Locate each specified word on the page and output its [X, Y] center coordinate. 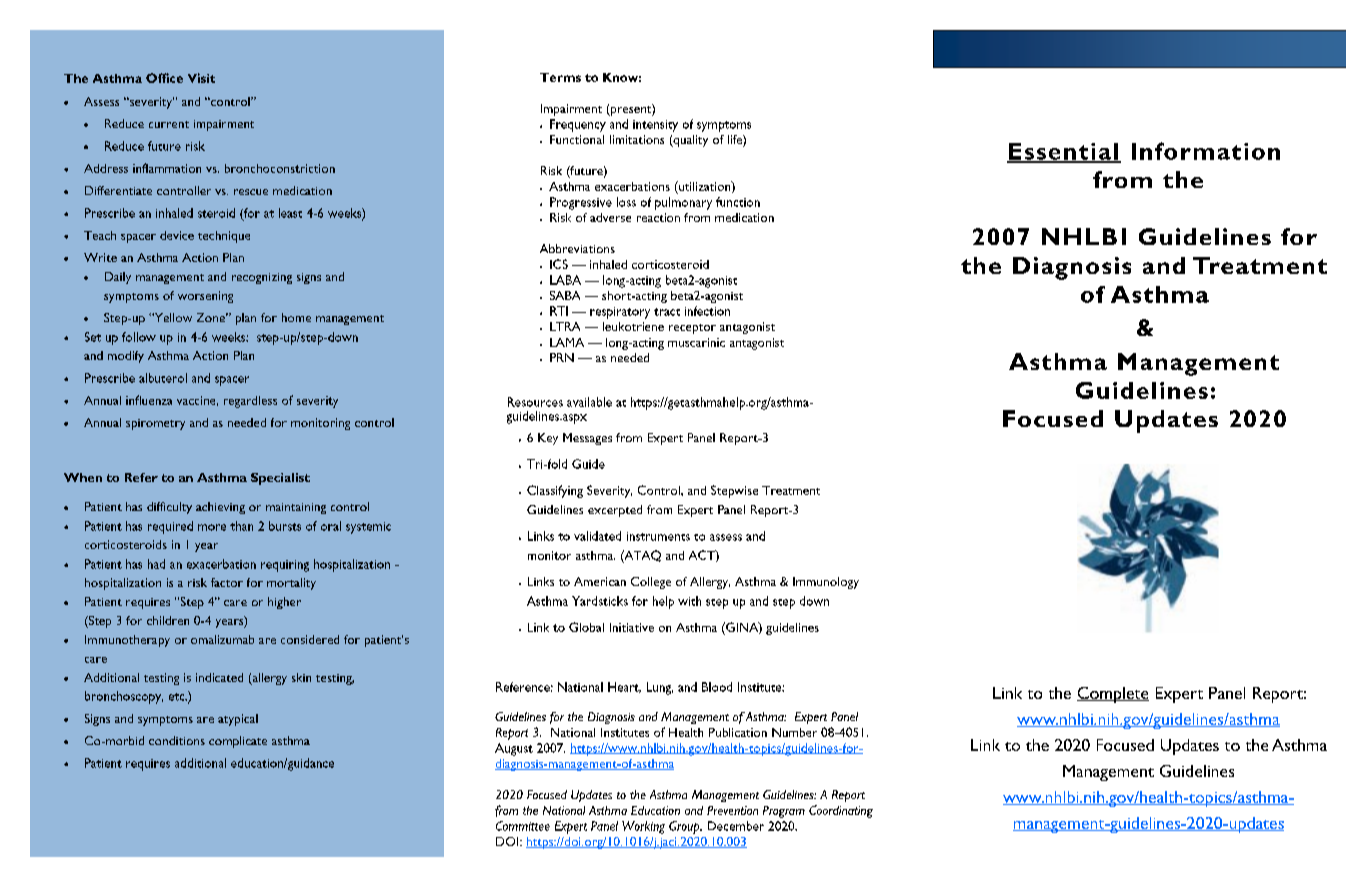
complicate [238, 742]
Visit [201, 78]
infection [707, 311]
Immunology [826, 583]
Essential [1063, 152]
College [651, 583]
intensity [655, 126]
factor [227, 582]
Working [643, 827]
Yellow [172, 317]
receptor [692, 329]
